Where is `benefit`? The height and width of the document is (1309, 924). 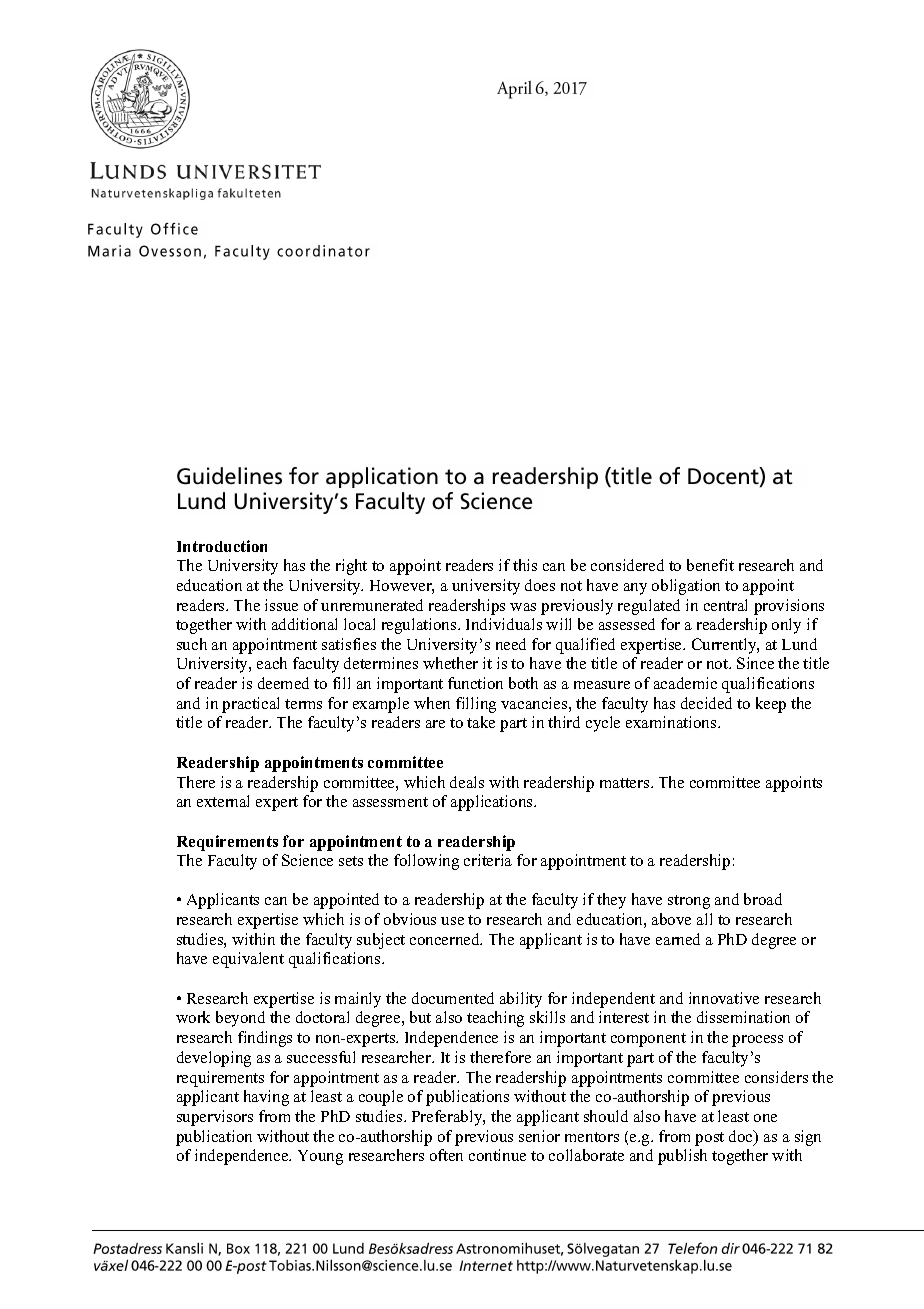 benefit is located at coordinates (710, 565).
